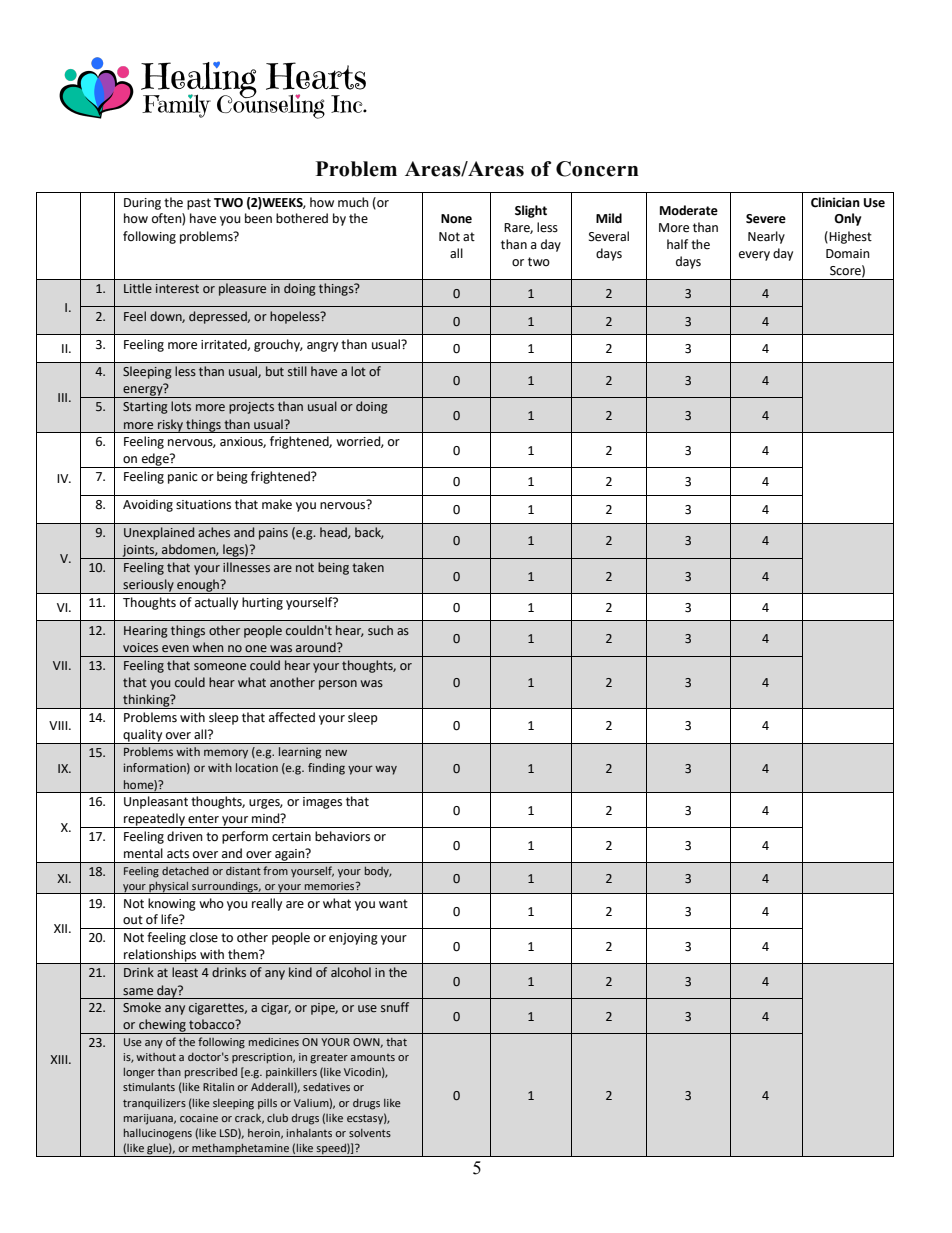  What do you see at coordinates (386, 770) in the screenshot?
I see `way` at bounding box center [386, 770].
